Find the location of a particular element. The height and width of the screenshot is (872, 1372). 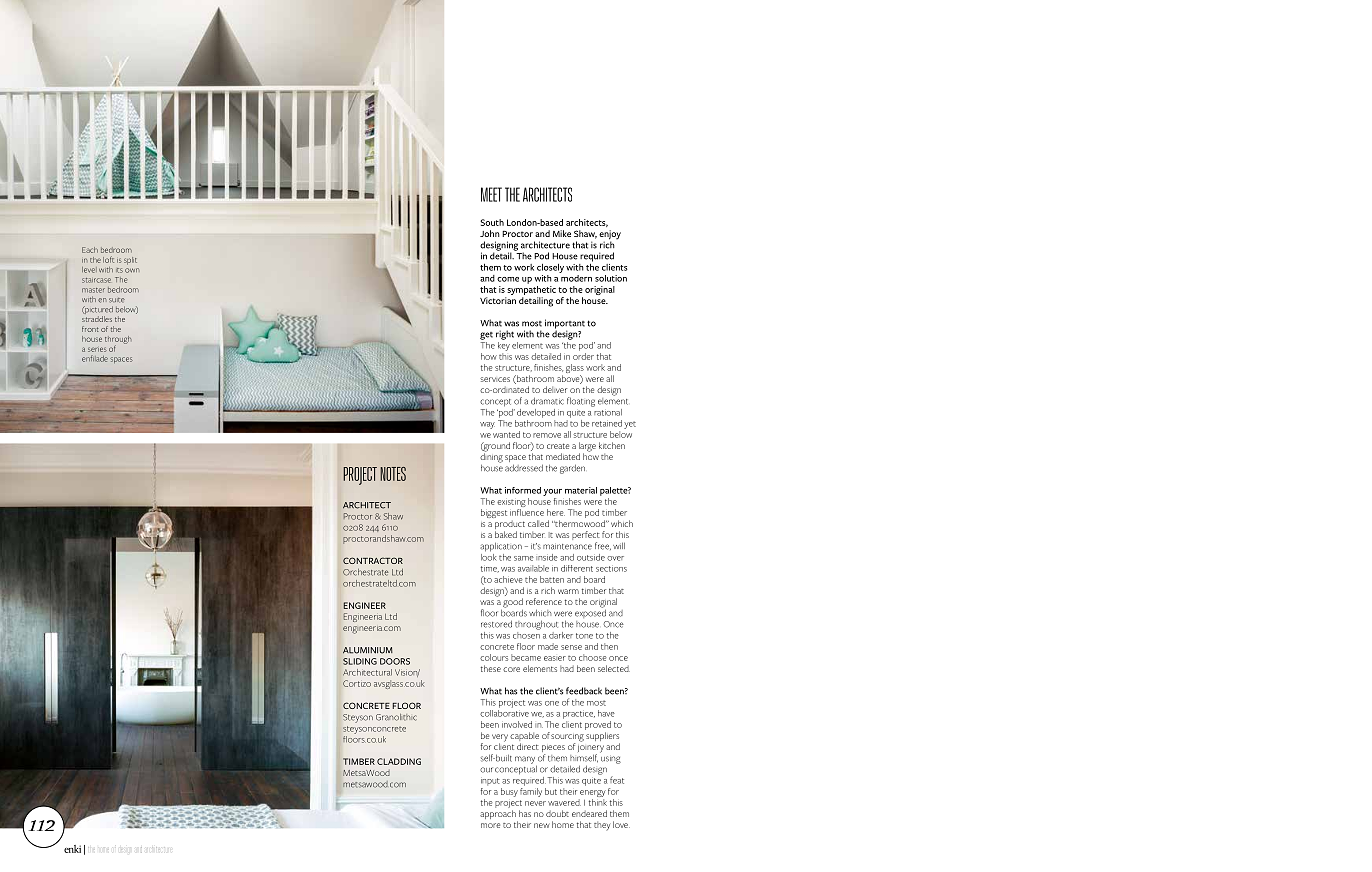

Mike is located at coordinates (562, 233).
